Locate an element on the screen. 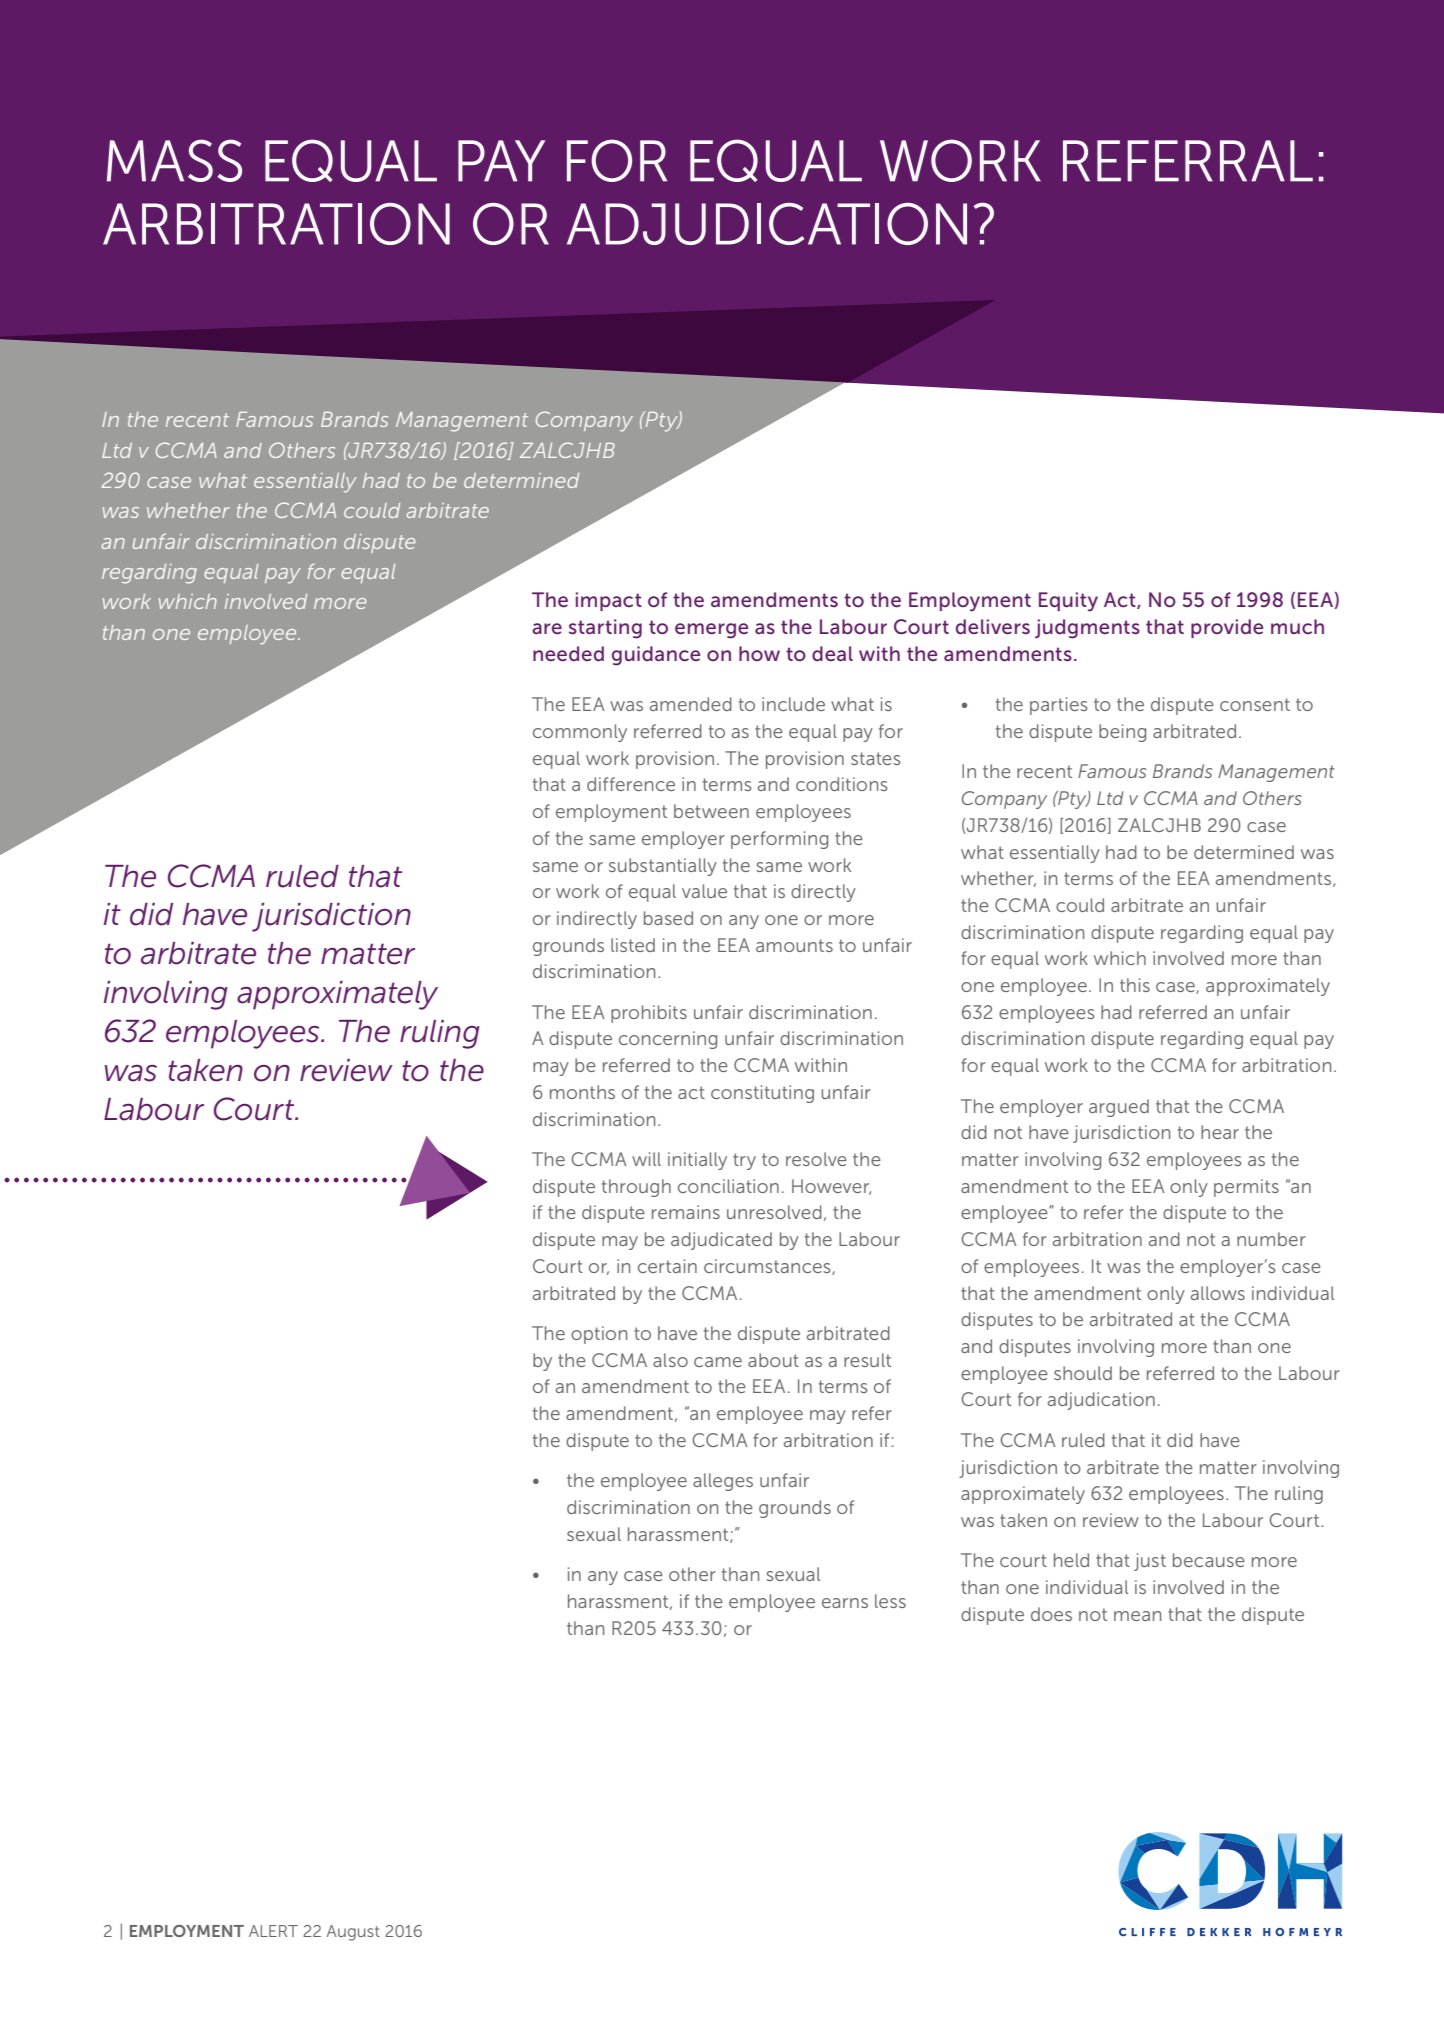 The width and height of the screenshot is (1444, 2044). ALERT is located at coordinates (273, 1931).
